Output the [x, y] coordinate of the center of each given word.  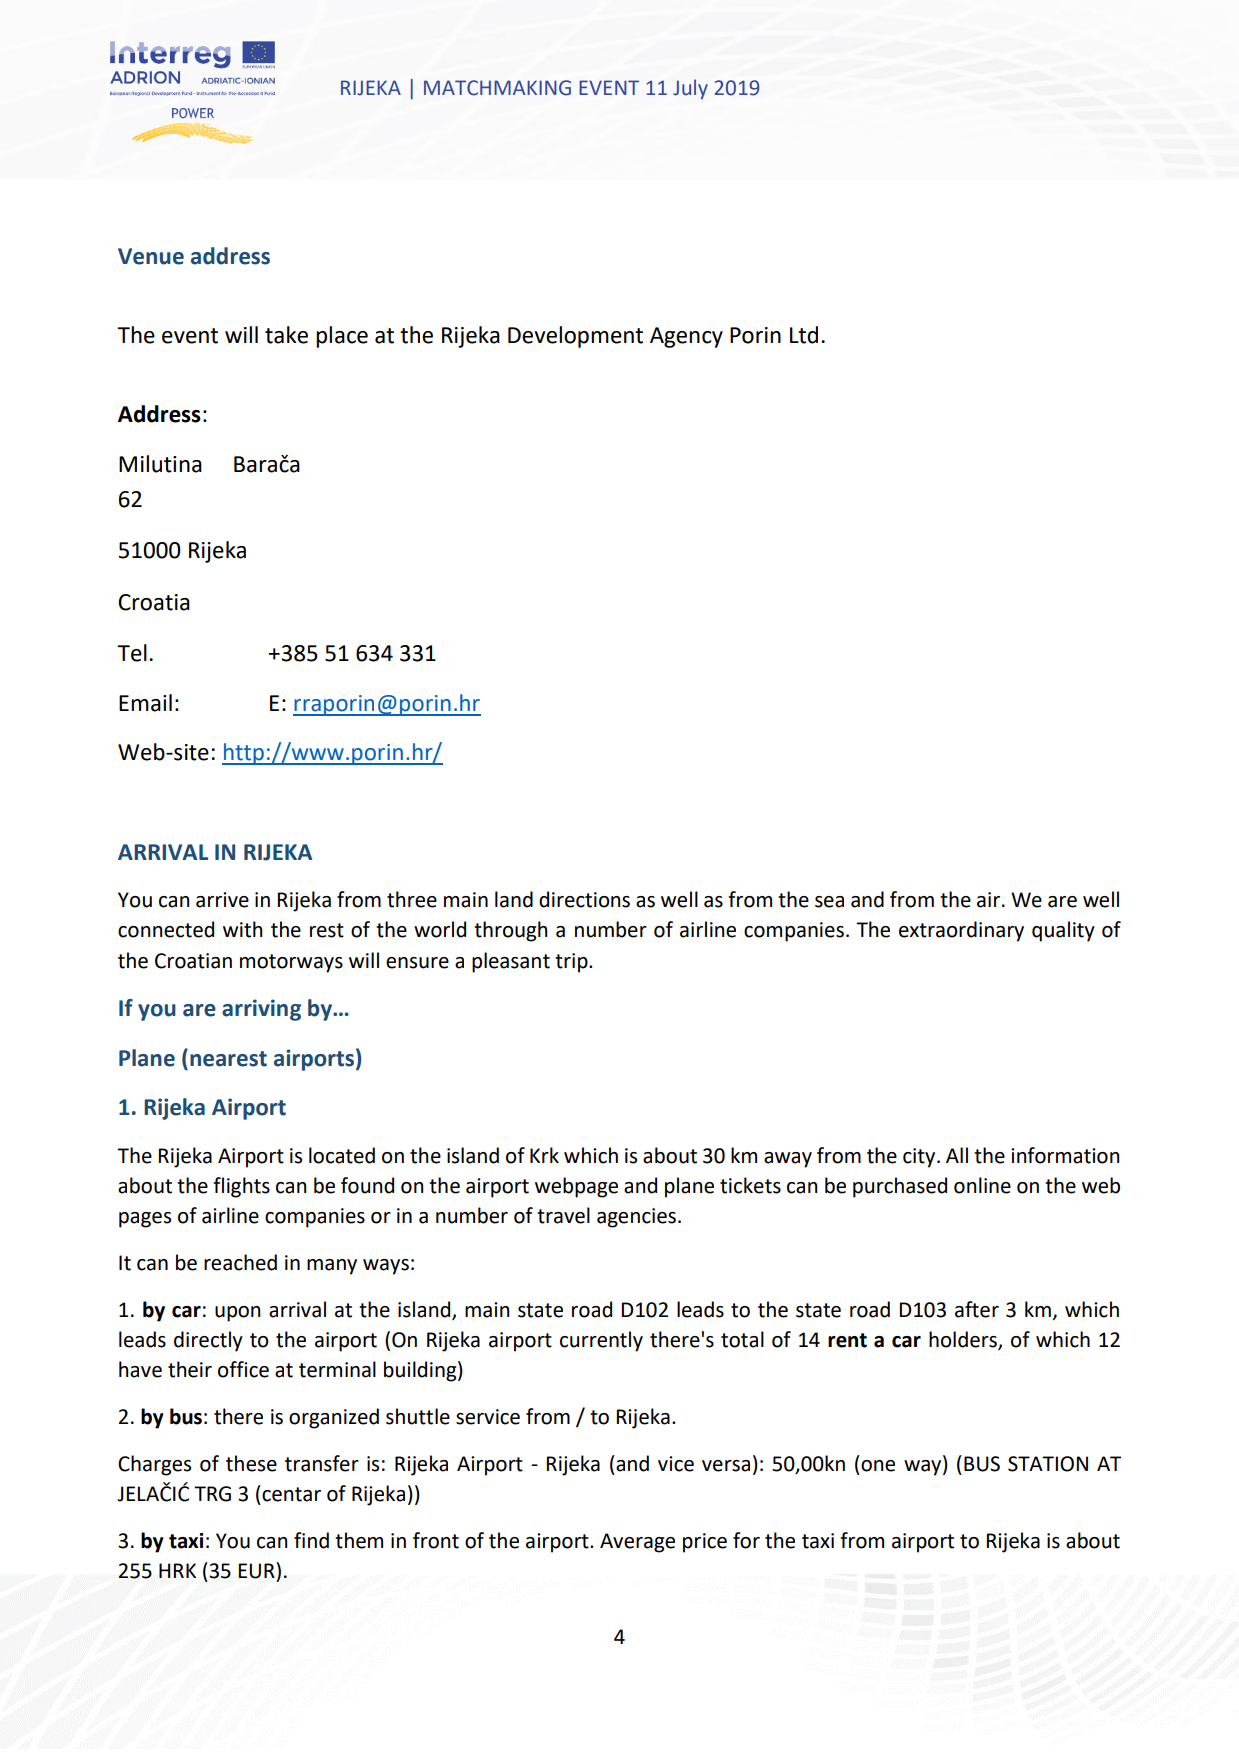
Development [575, 337]
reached [240, 1262]
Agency [686, 337]
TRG [212, 1494]
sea [829, 902]
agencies [636, 1218]
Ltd [804, 335]
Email [145, 703]
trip [572, 963]
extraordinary [961, 931]
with [242, 929]
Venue [151, 256]
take [286, 335]
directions [584, 899]
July [690, 89]
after [977, 1309]
